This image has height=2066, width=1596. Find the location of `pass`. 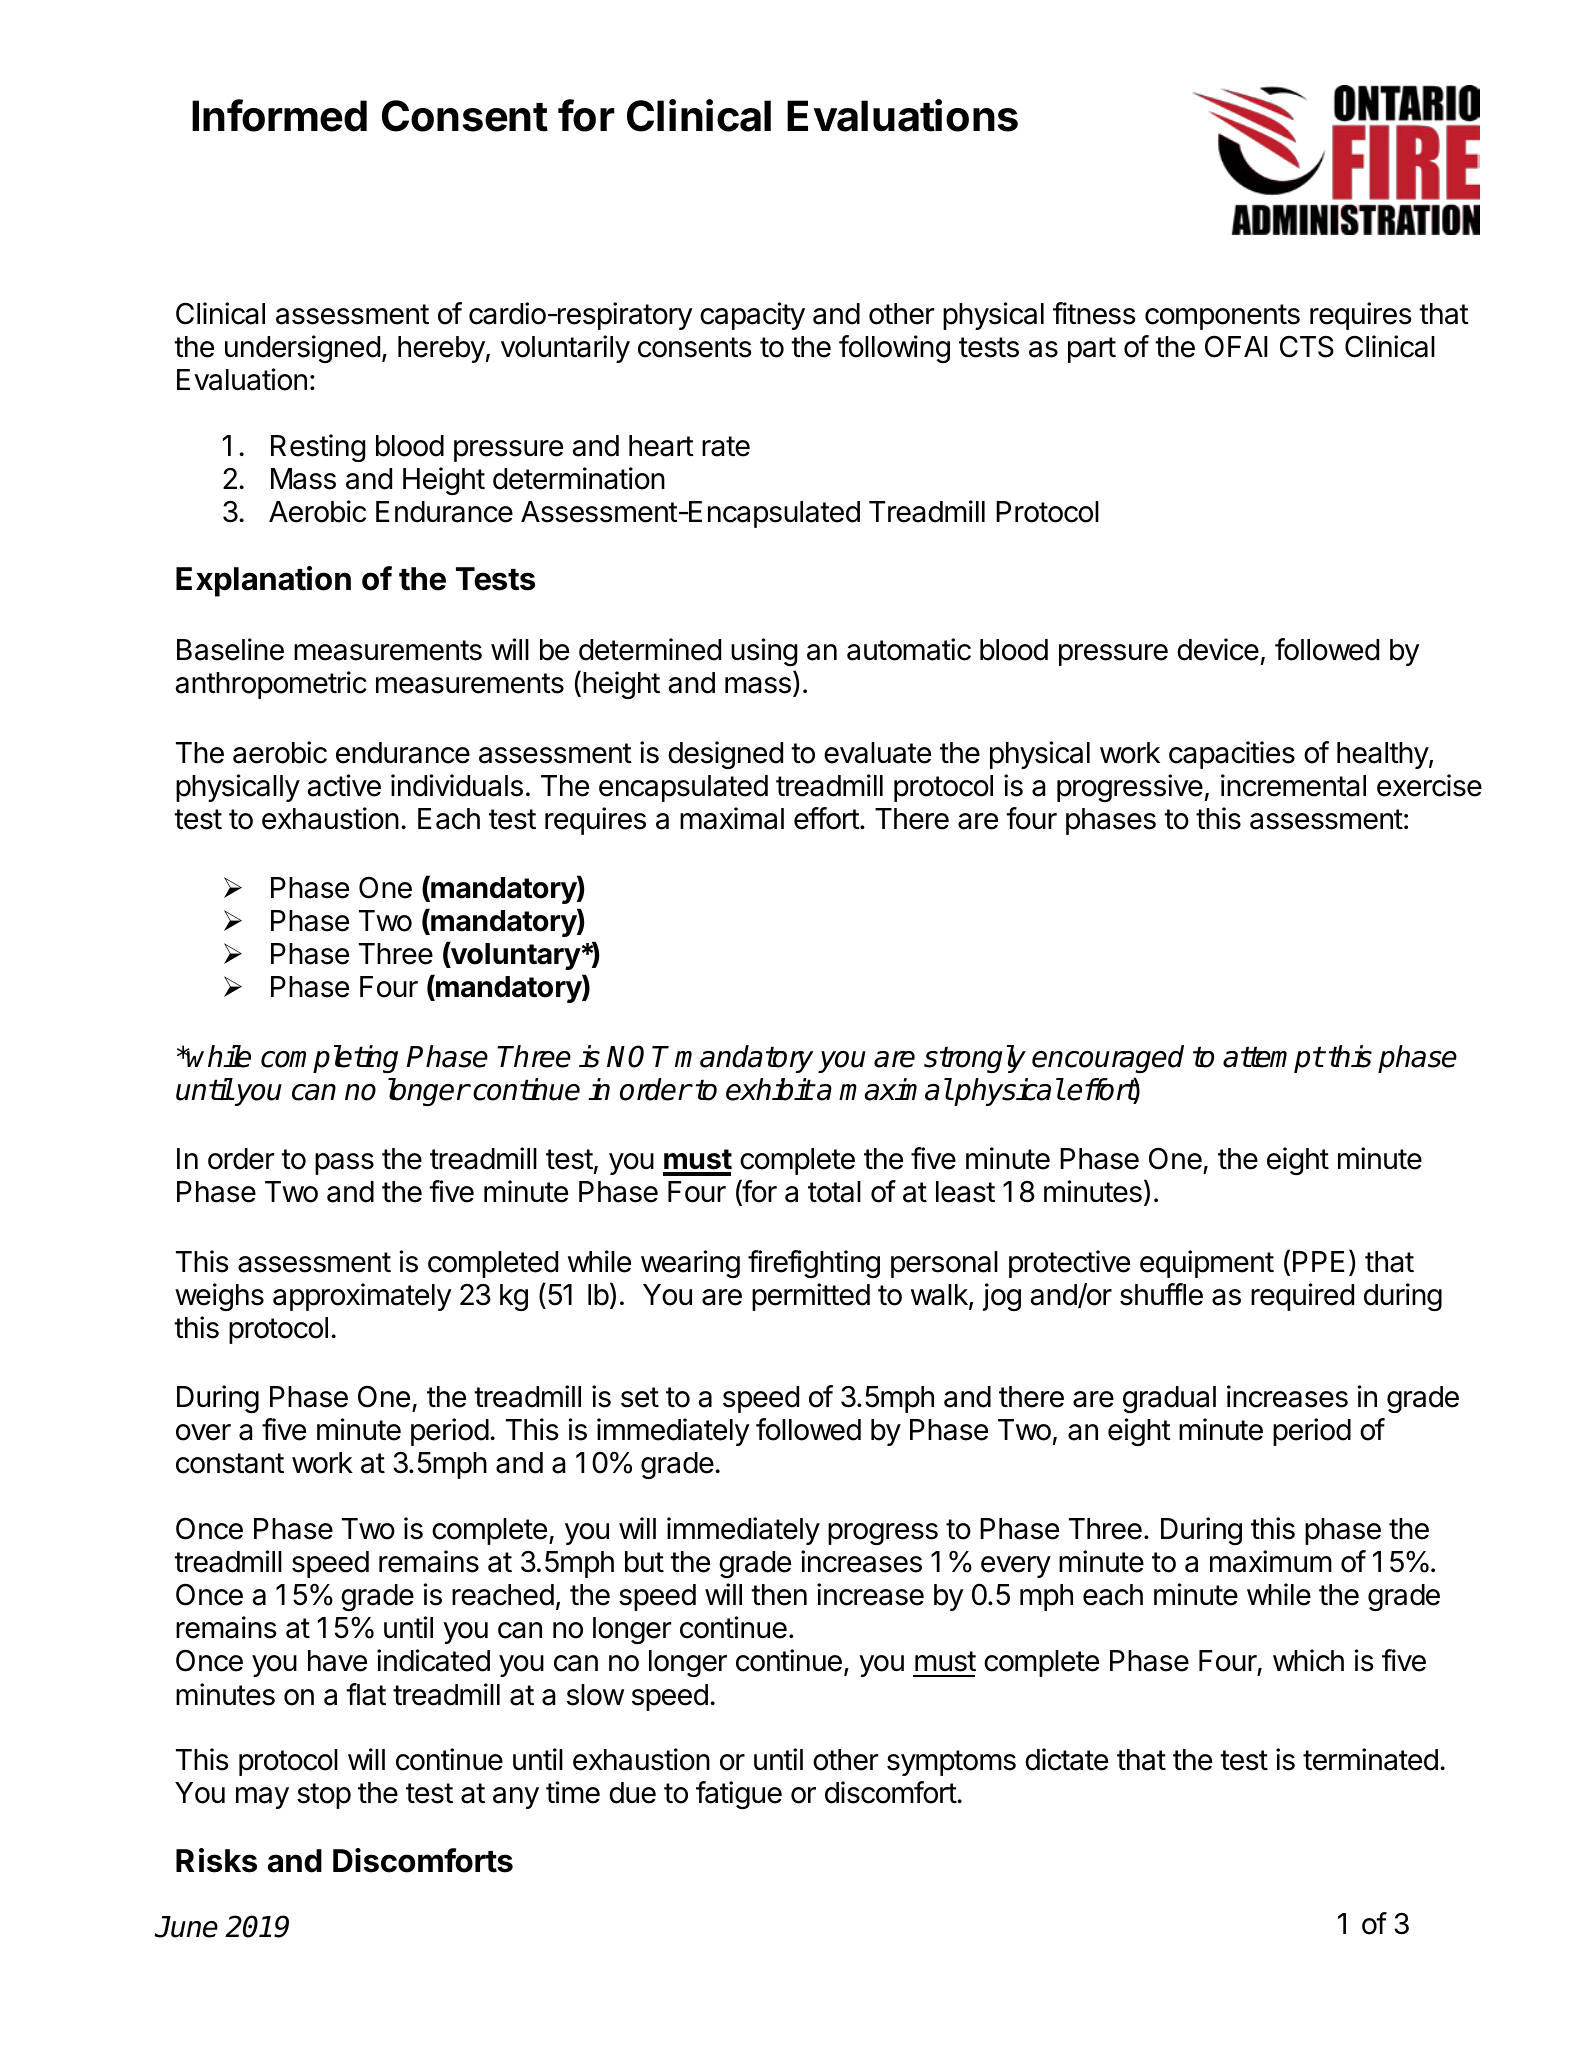

pass is located at coordinates (344, 1164).
